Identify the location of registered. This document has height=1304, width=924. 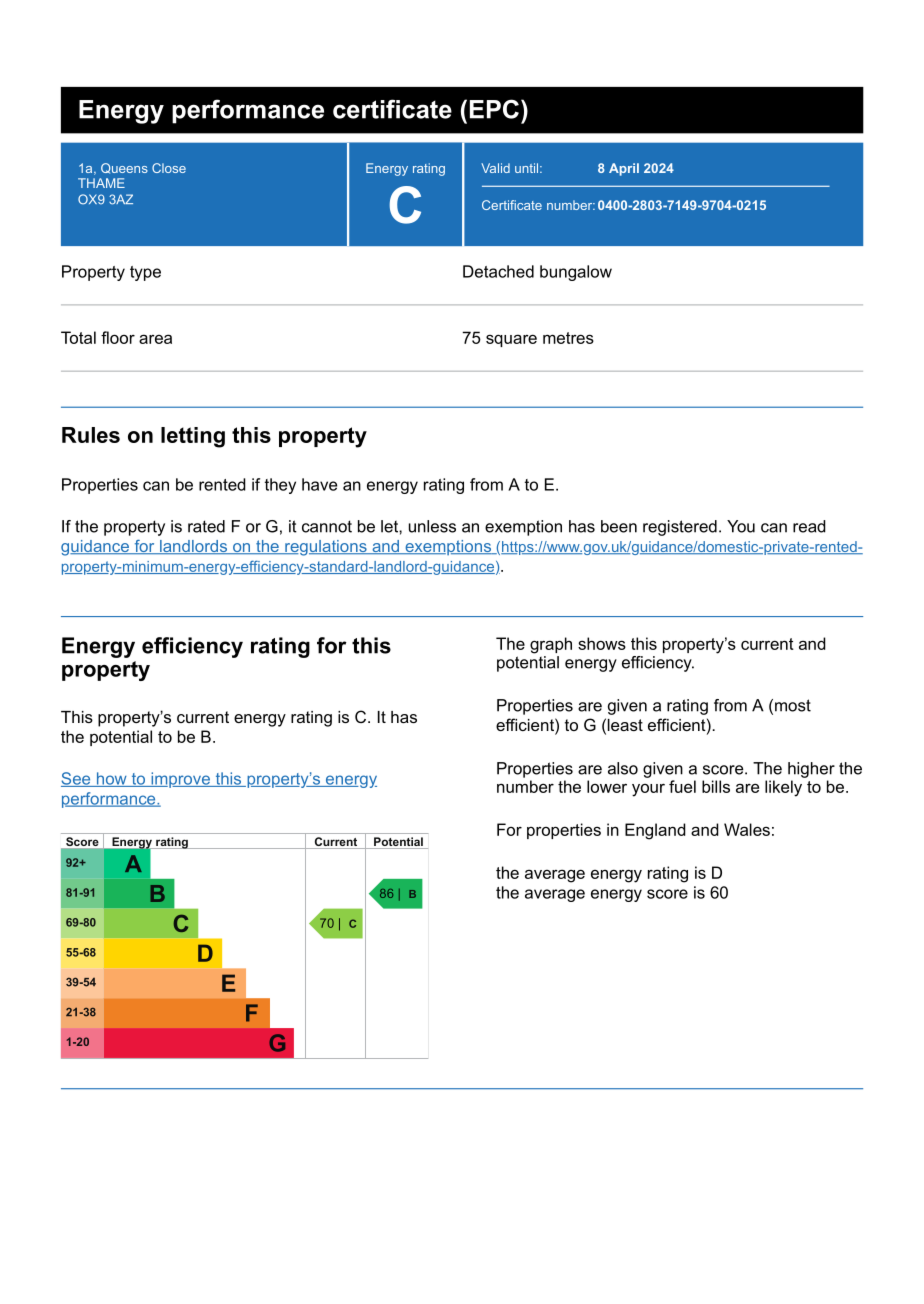
(680, 528).
